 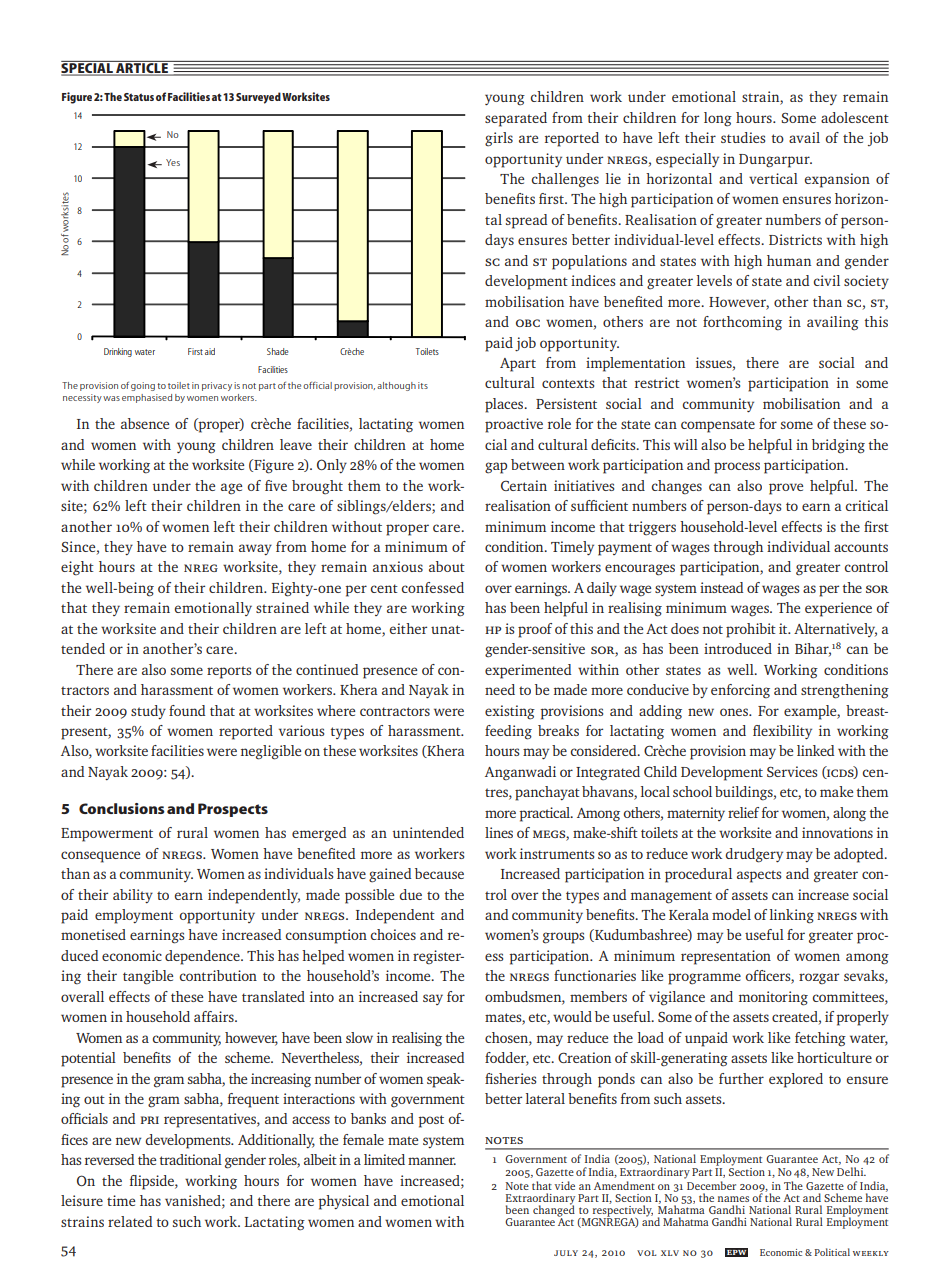 I want to click on studies, so click(x=743, y=137).
